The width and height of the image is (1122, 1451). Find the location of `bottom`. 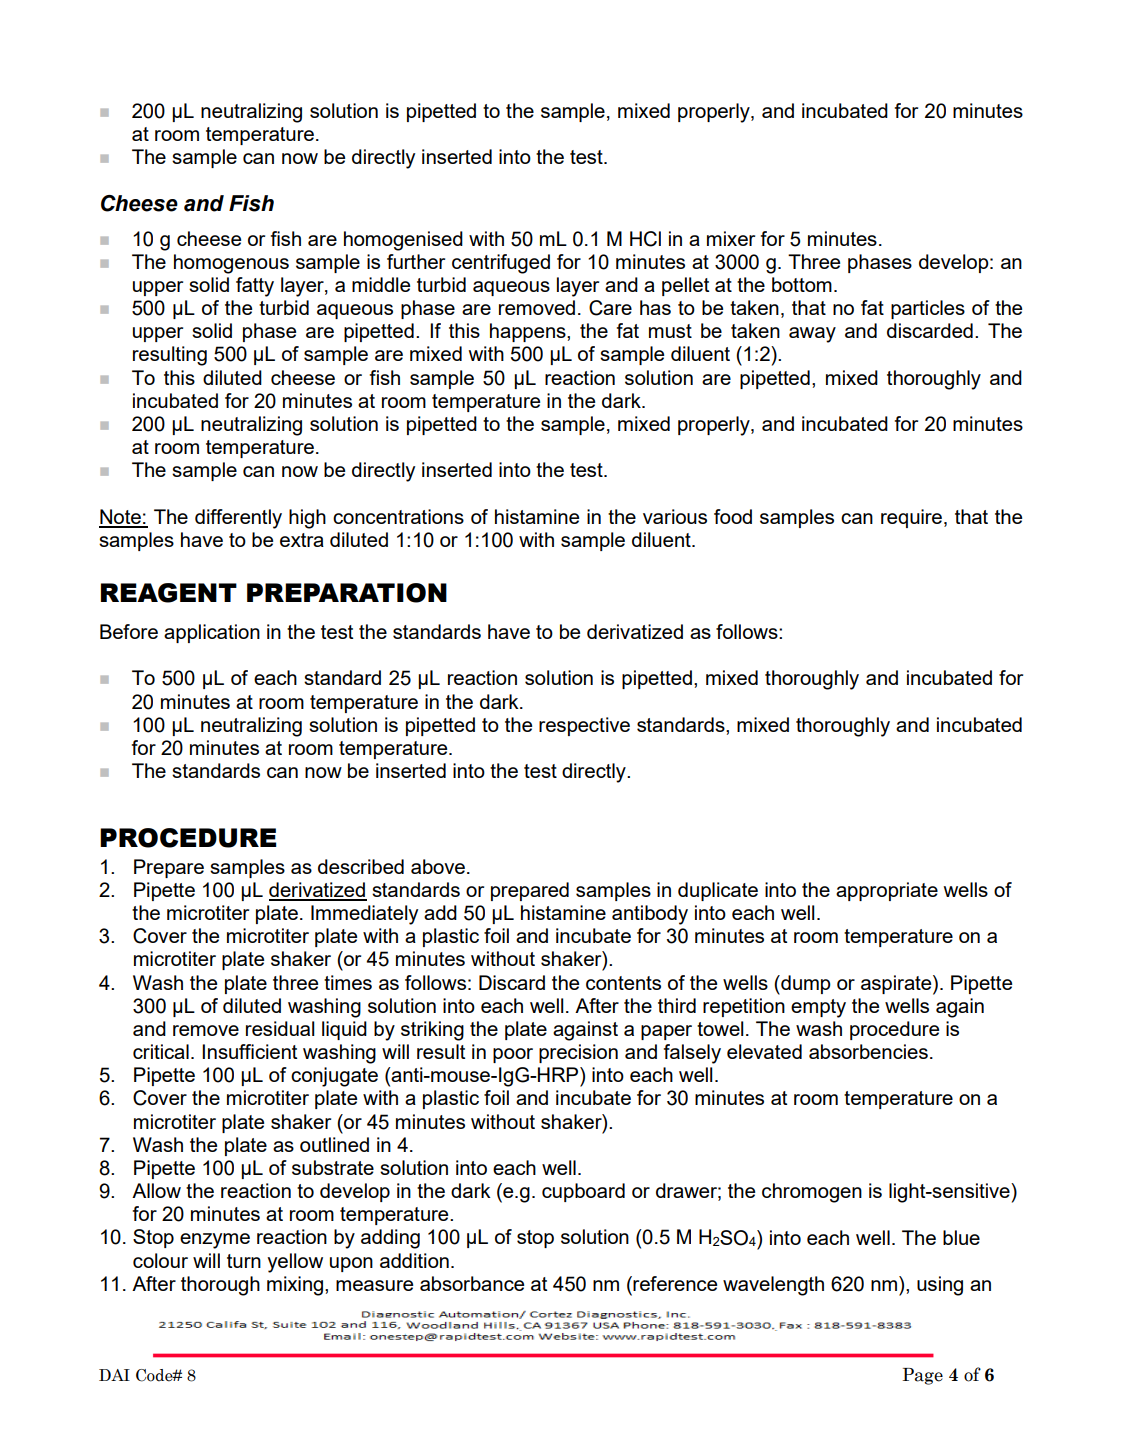

bottom is located at coordinates (802, 284).
